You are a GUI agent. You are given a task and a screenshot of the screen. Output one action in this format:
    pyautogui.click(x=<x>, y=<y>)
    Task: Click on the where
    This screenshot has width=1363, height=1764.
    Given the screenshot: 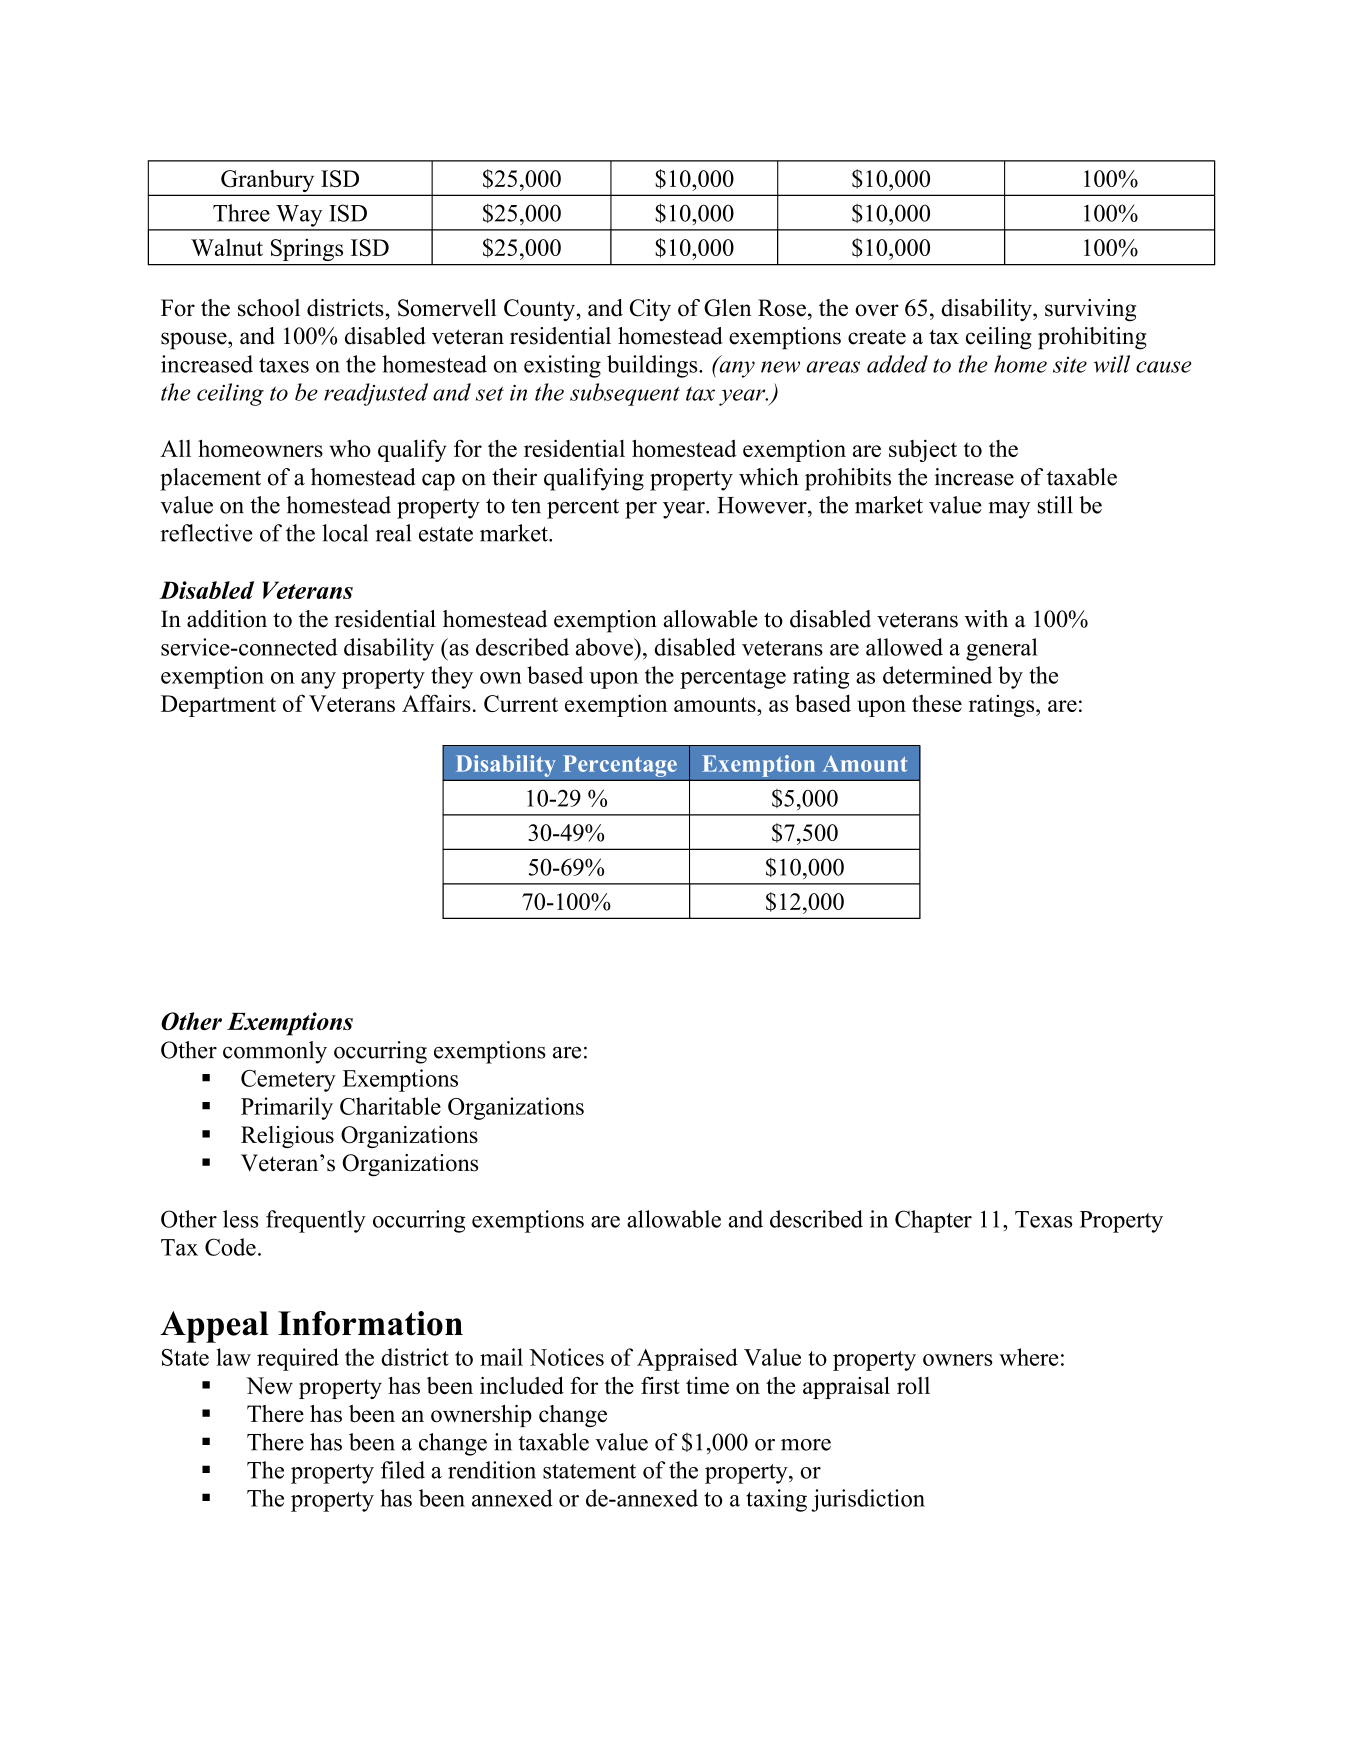 What is the action you would take?
    pyautogui.click(x=1028, y=1357)
